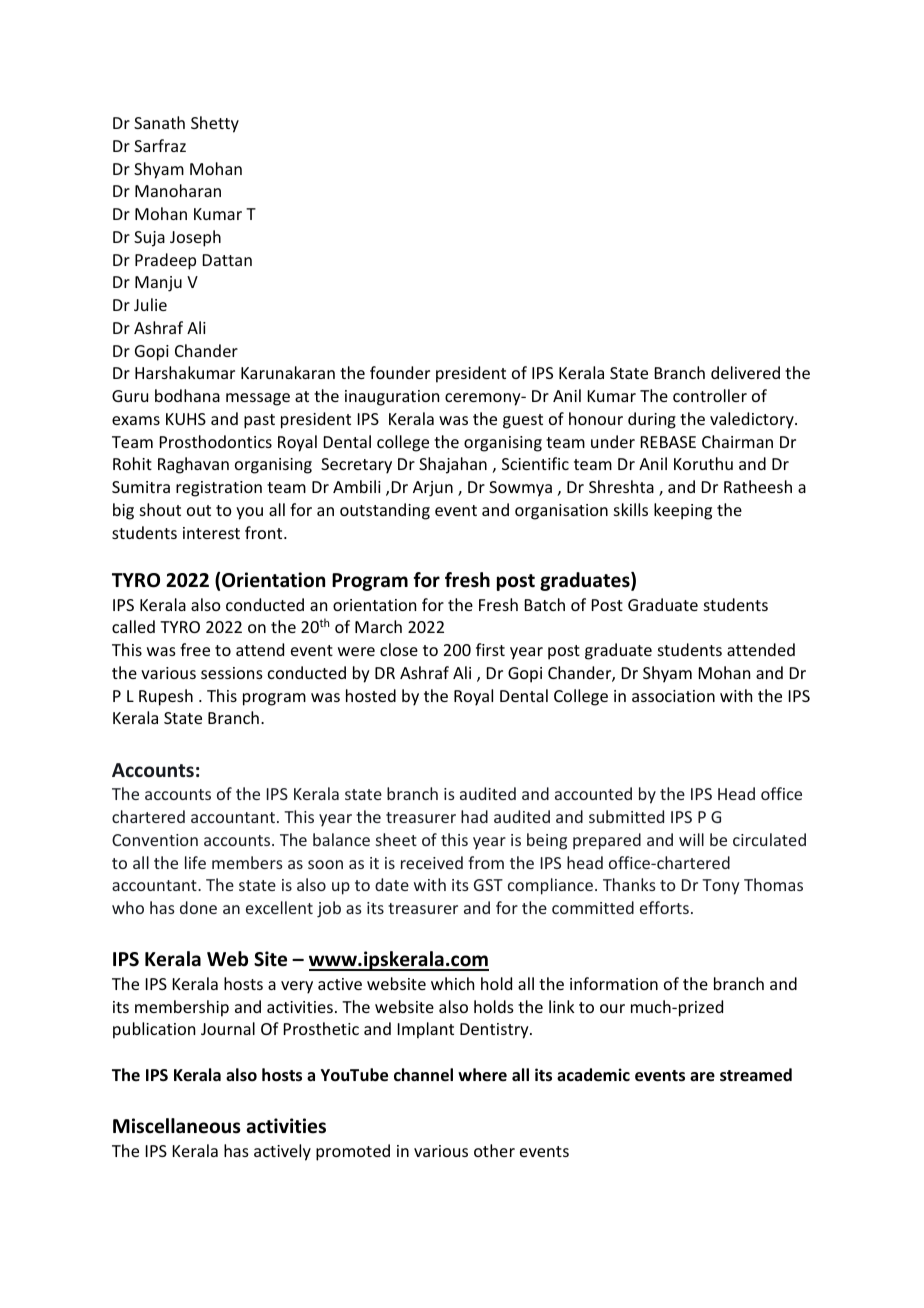 The height and width of the screenshot is (1308, 924). Describe the element at coordinates (215, 124) in the screenshot. I see `Shetty` at that location.
